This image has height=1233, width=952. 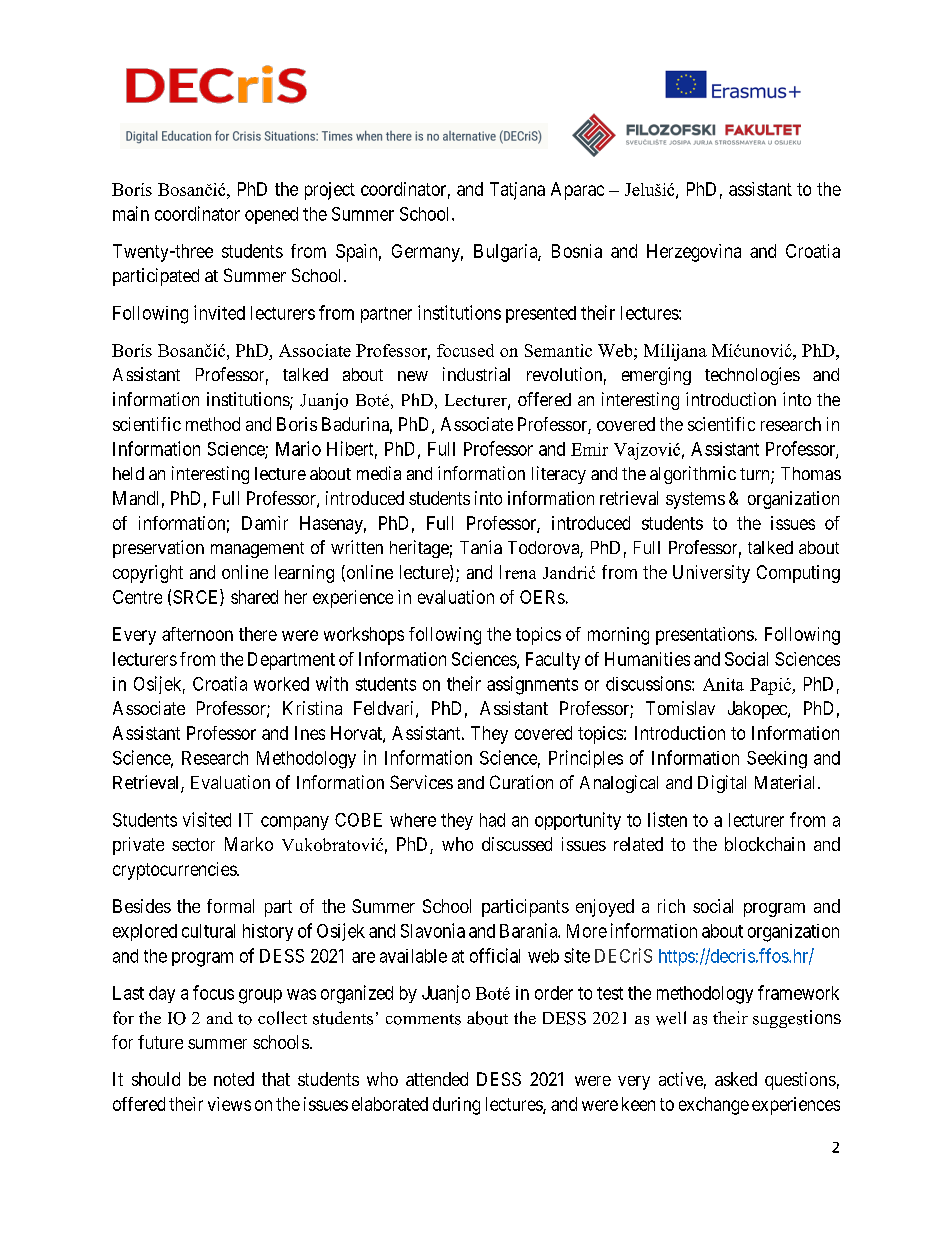 I want to click on opened, so click(x=271, y=215).
